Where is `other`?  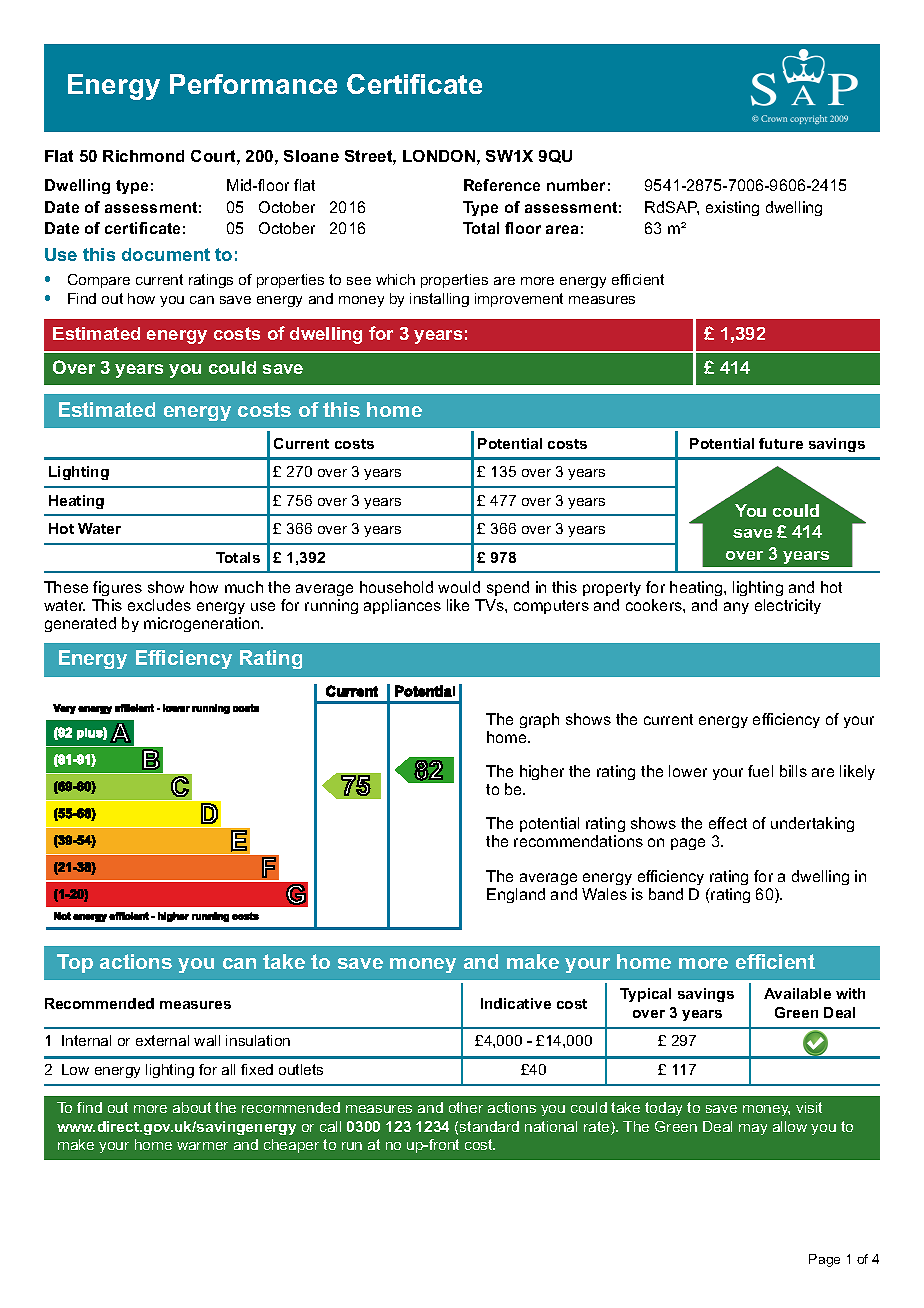 other is located at coordinates (466, 1107).
